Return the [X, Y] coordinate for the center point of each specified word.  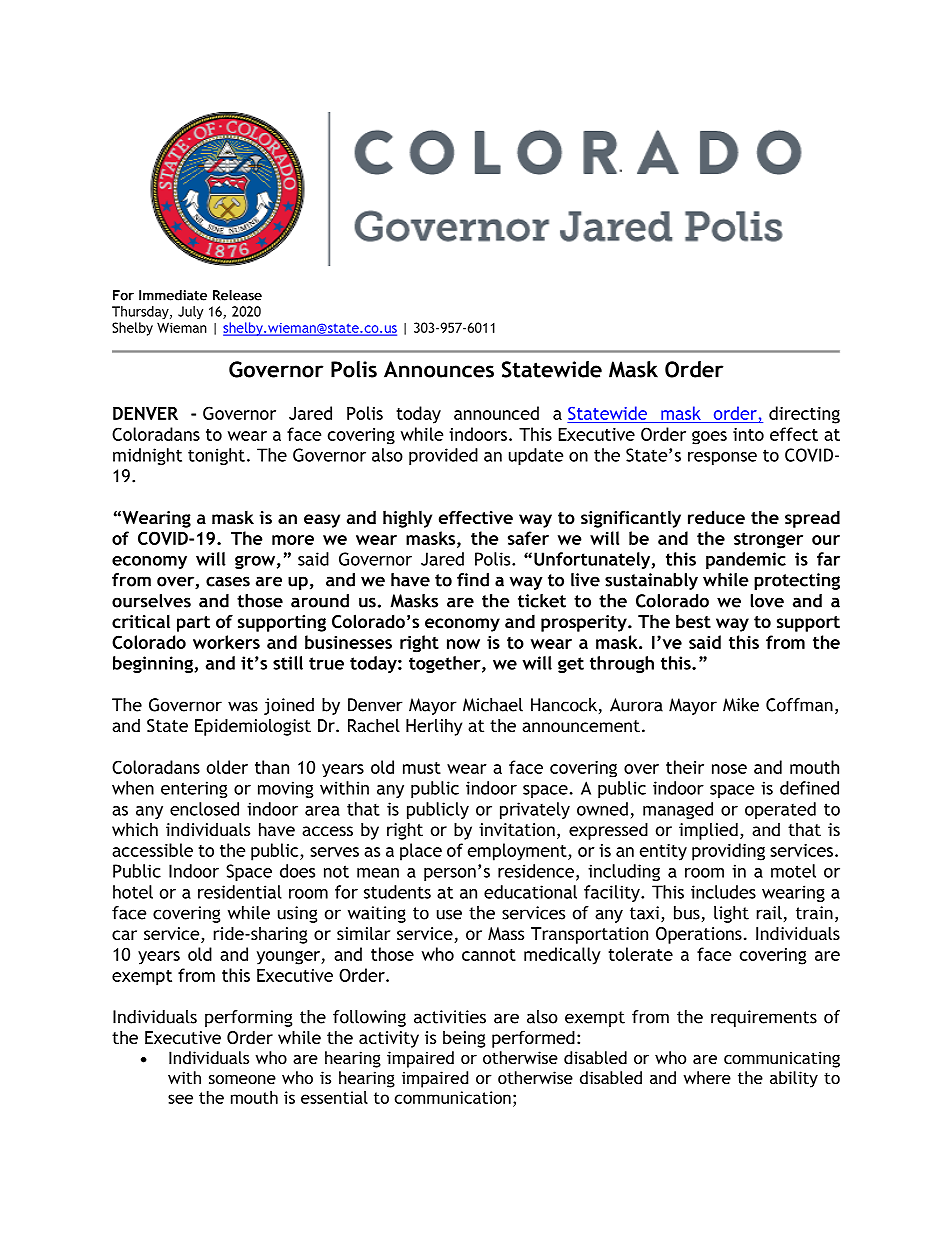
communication [453, 1097]
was [243, 706]
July [190, 312]
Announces [439, 369]
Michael [493, 705]
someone [242, 1079]
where [707, 1077]
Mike [741, 705]
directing [804, 415]
